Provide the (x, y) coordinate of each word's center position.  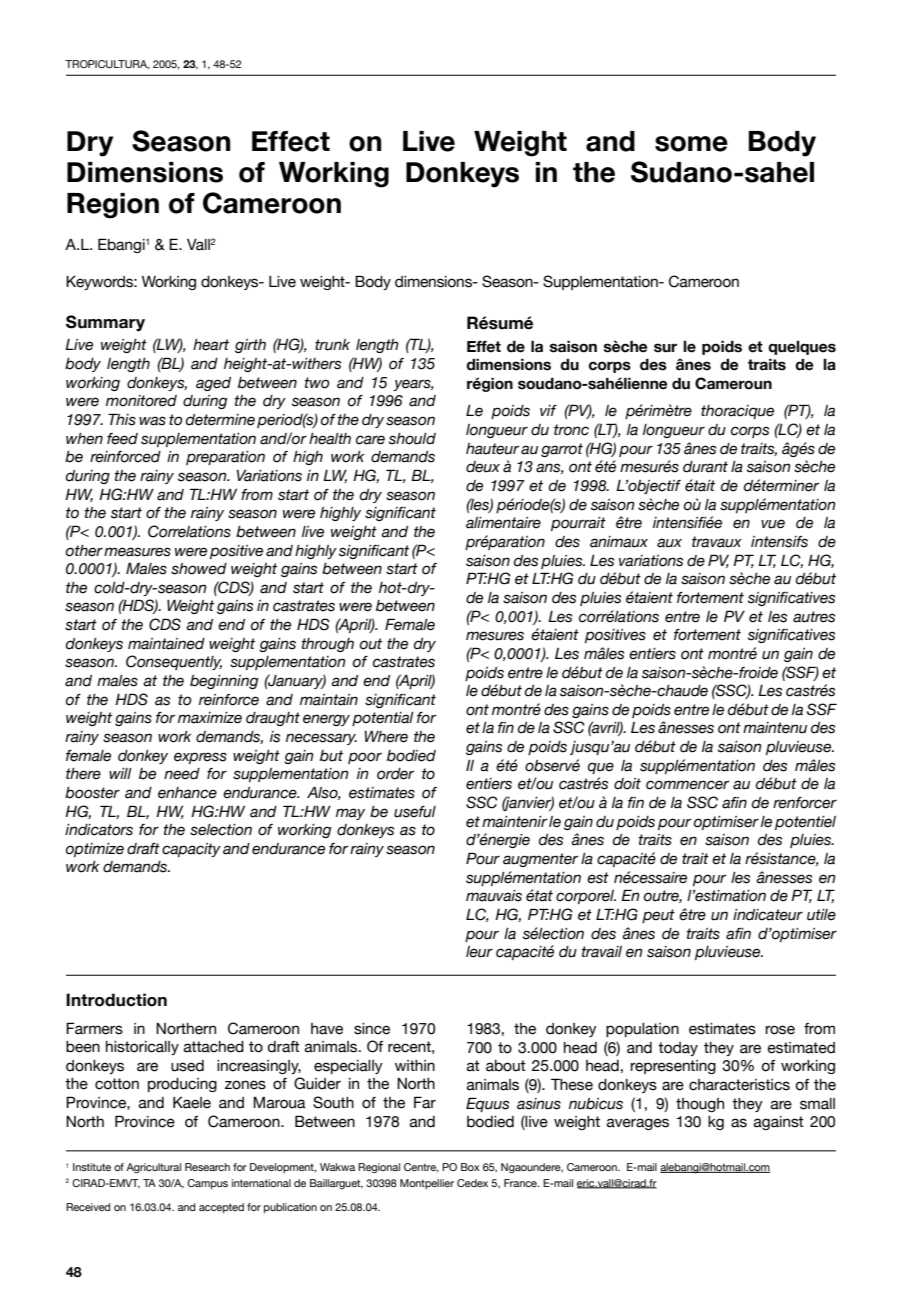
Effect (291, 141)
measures (137, 552)
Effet (484, 347)
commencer (687, 785)
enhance (187, 793)
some (691, 144)
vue (773, 524)
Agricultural (153, 1168)
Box (470, 1167)
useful (415, 812)
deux (483, 467)
